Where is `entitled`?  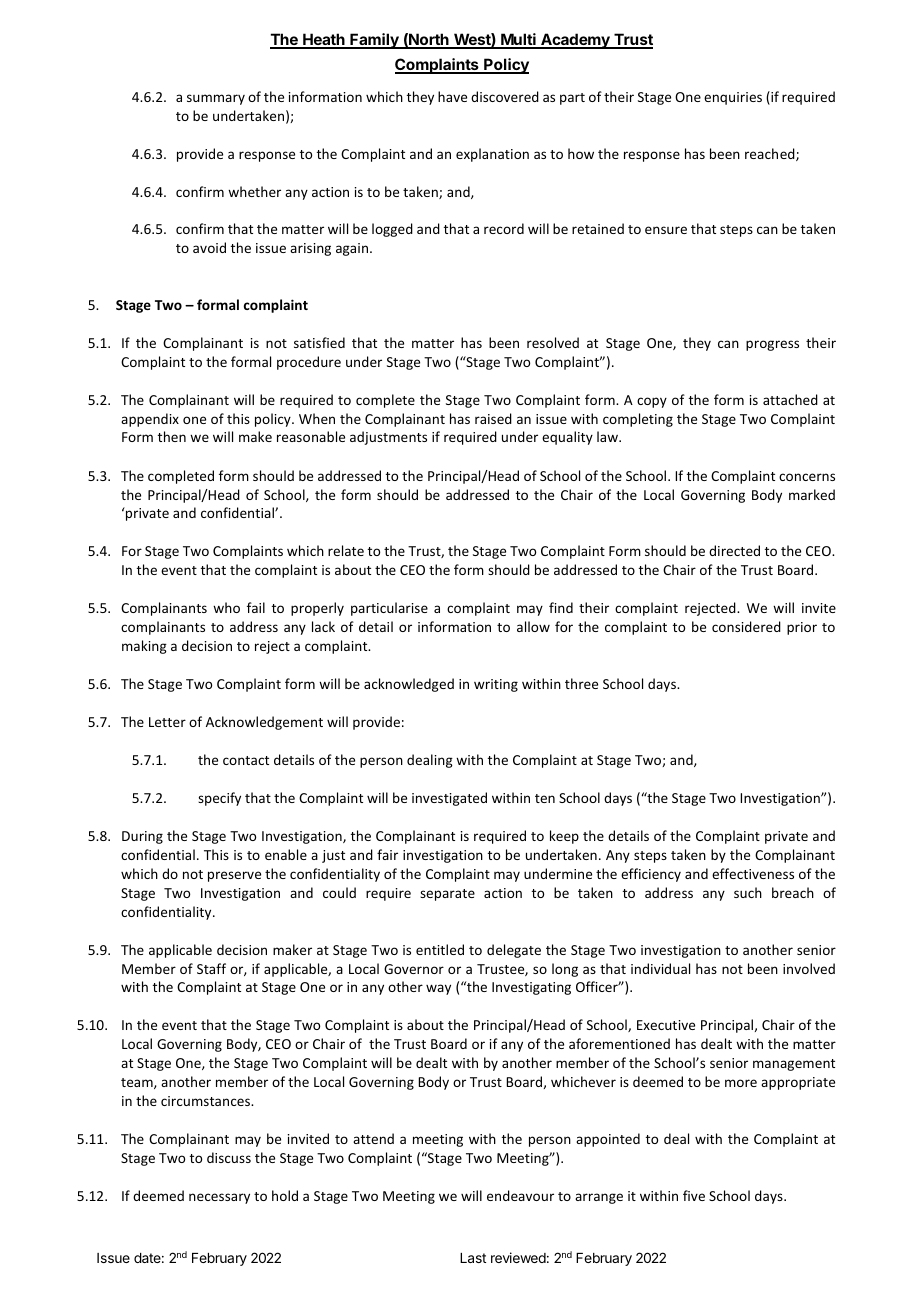
entitled is located at coordinates (440, 949).
